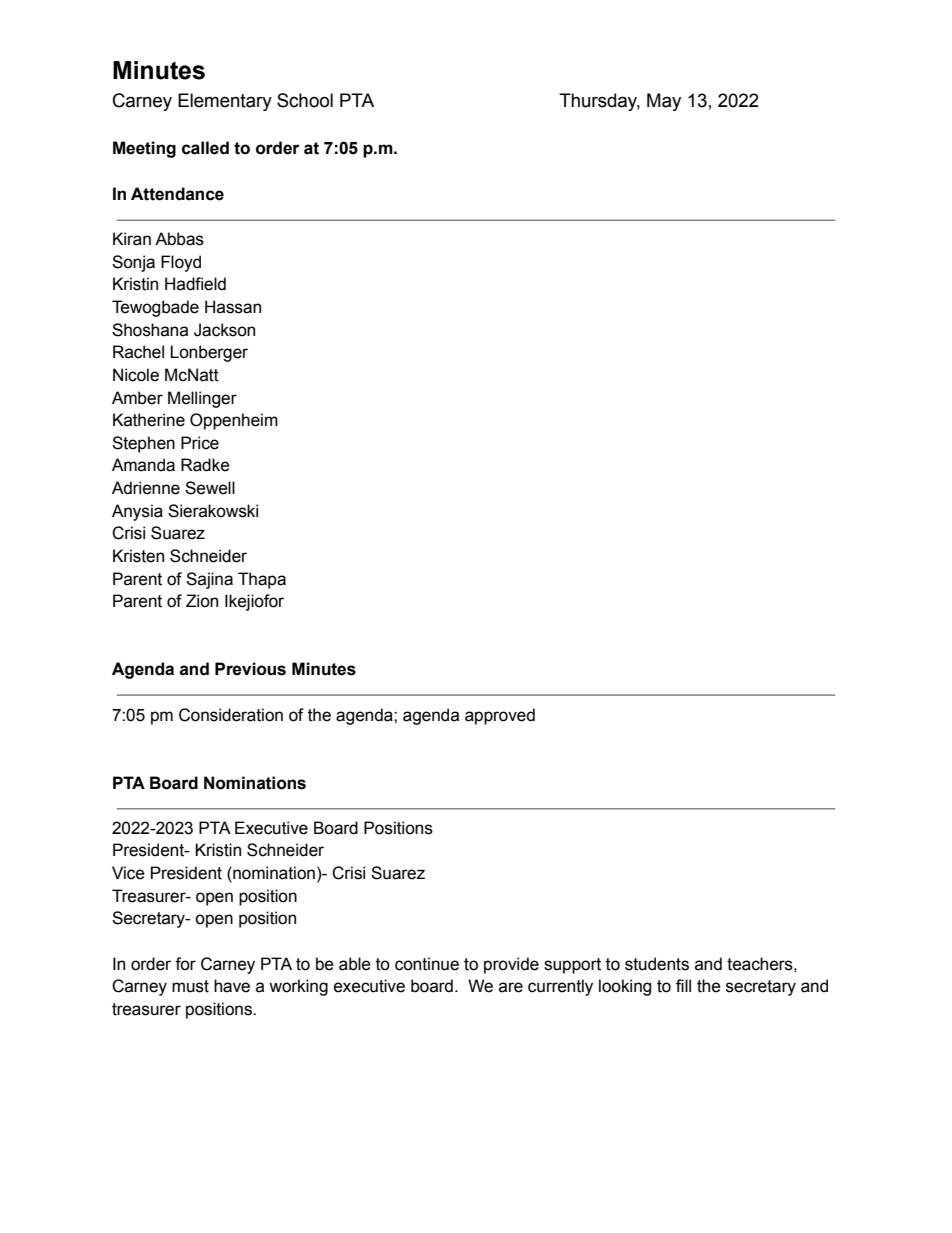 The height and width of the document is (1233, 952). Describe the element at coordinates (664, 102) in the document. I see `May` at that location.
